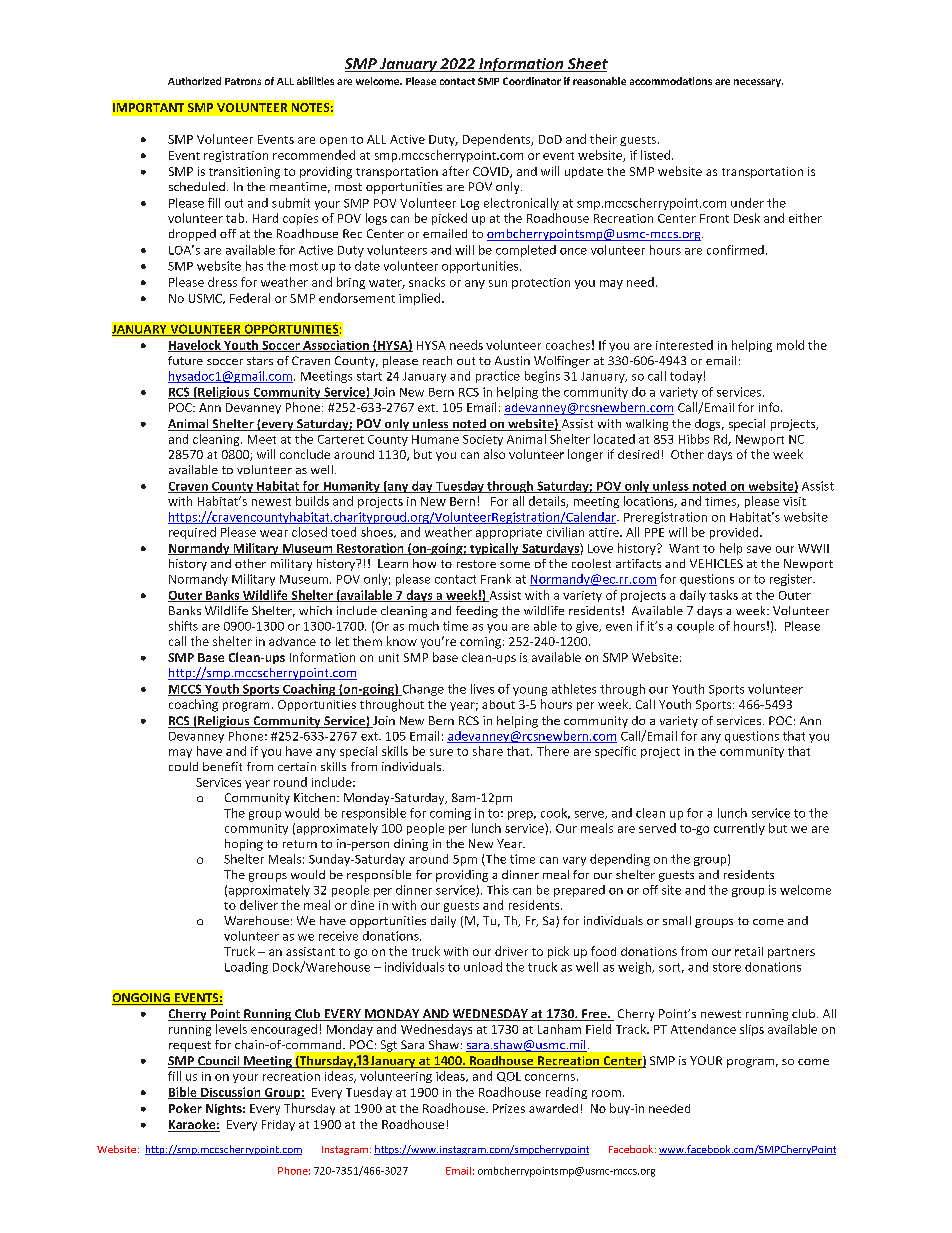 The image size is (952, 1233). What do you see at coordinates (723, 595) in the screenshot?
I see `tasks` at bounding box center [723, 595].
